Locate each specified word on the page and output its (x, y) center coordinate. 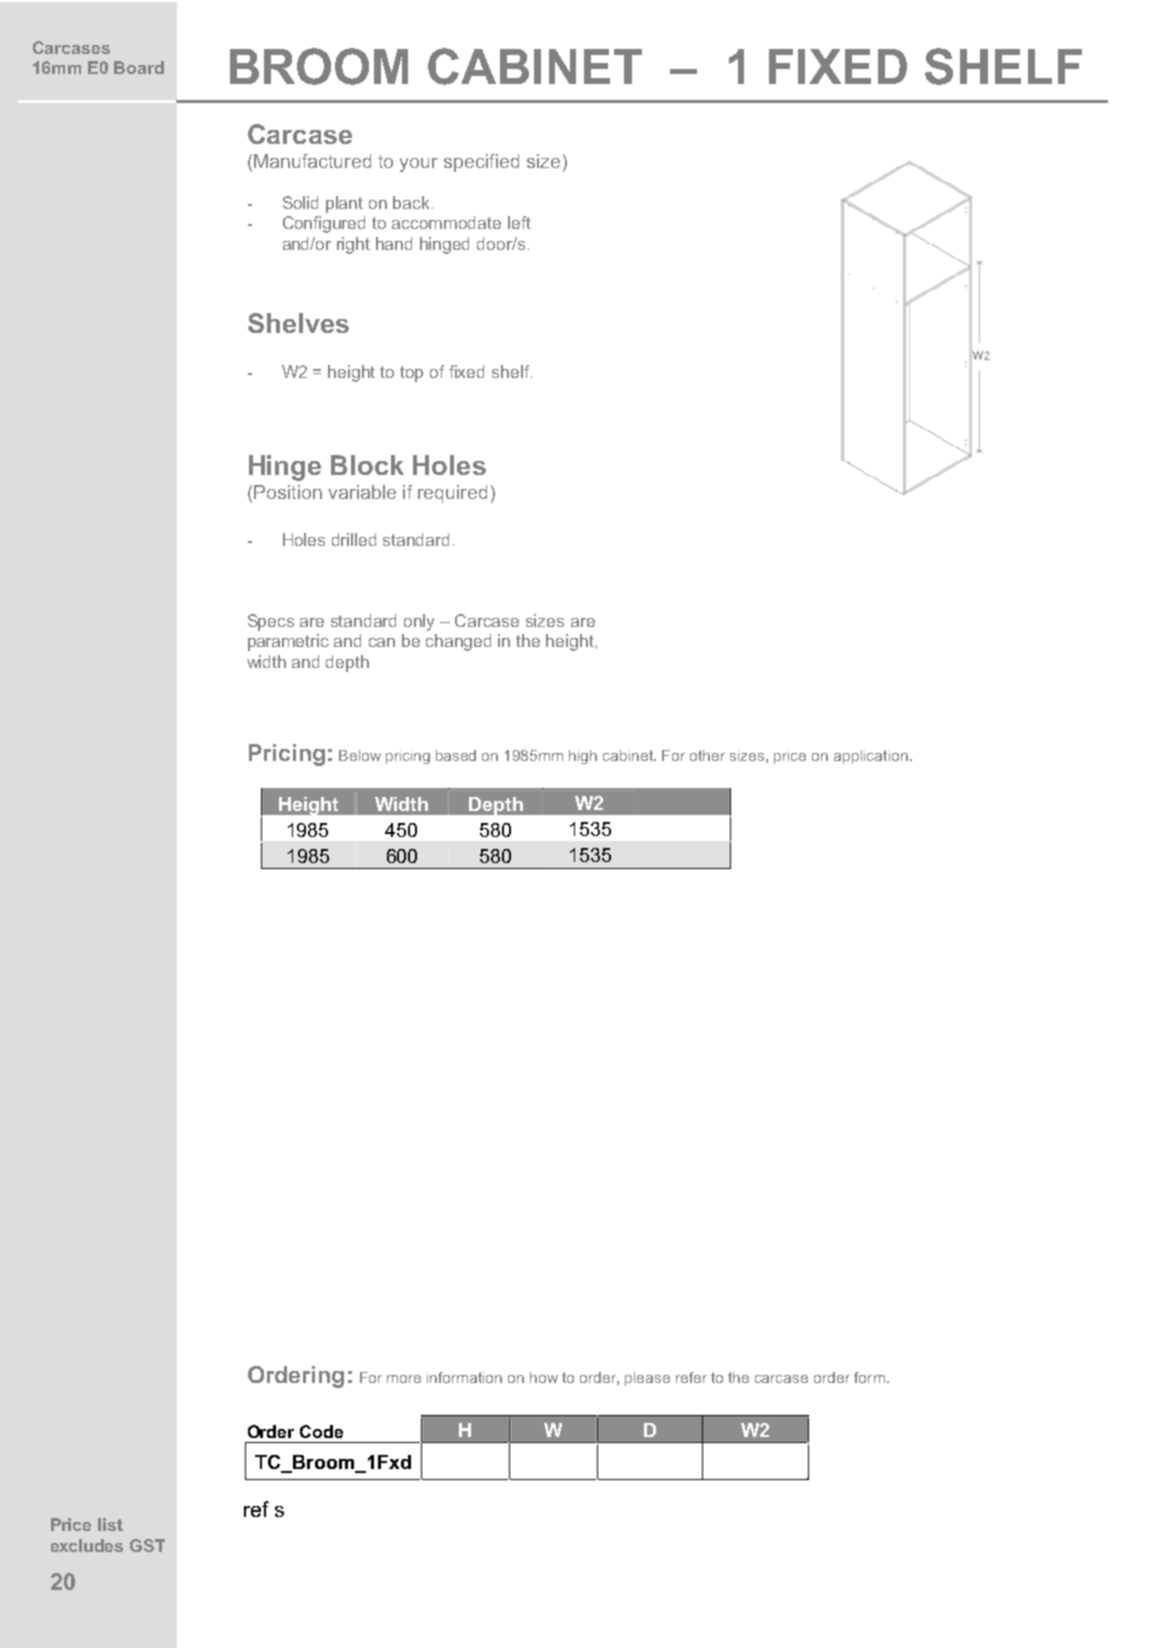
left (519, 222)
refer (691, 1377)
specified (481, 163)
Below (360, 755)
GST (147, 1545)
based (456, 755)
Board (139, 67)
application (871, 757)
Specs (271, 622)
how (544, 1377)
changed (458, 642)
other (707, 755)
